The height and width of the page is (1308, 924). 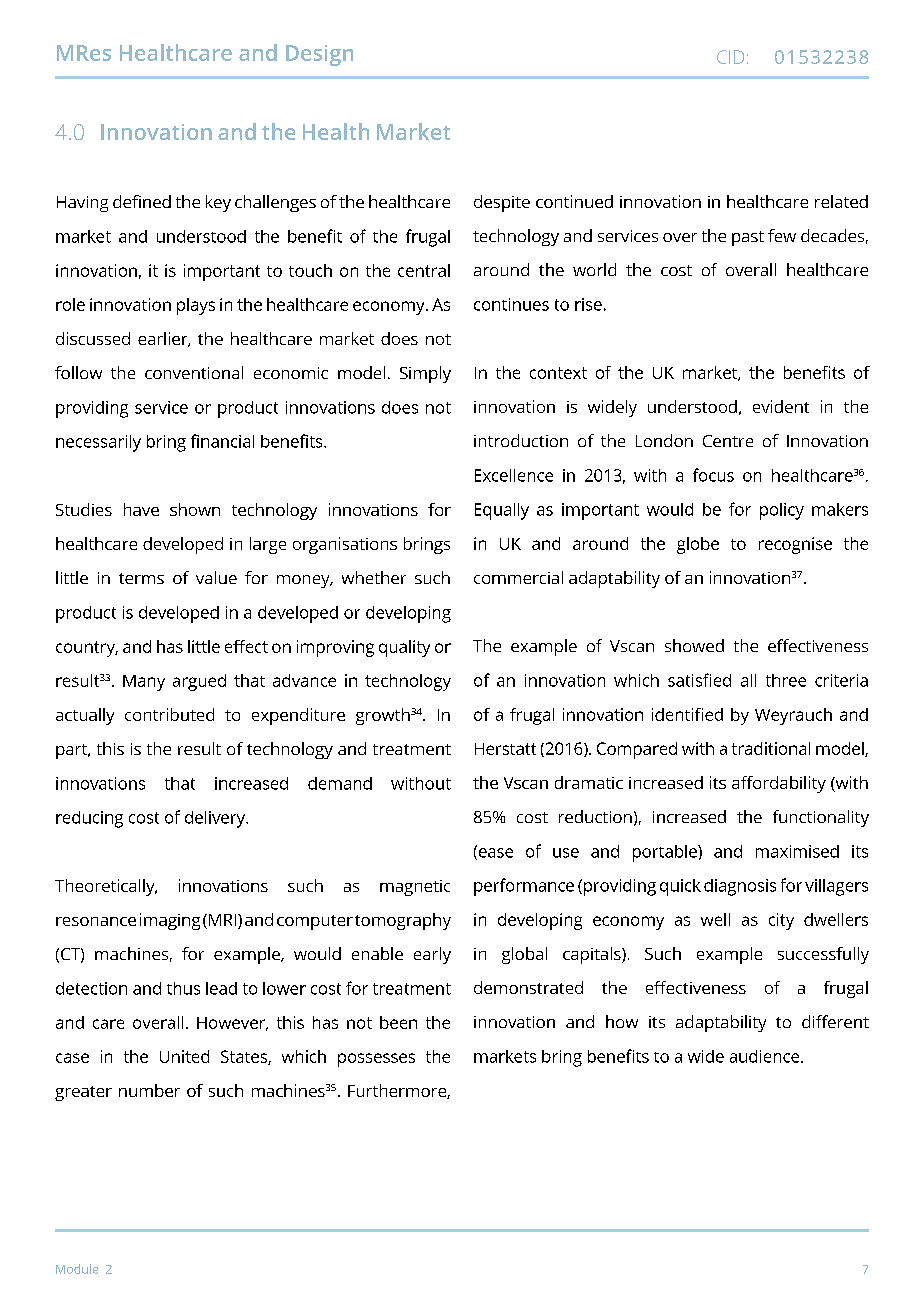 I want to click on quality, so click(x=404, y=648).
